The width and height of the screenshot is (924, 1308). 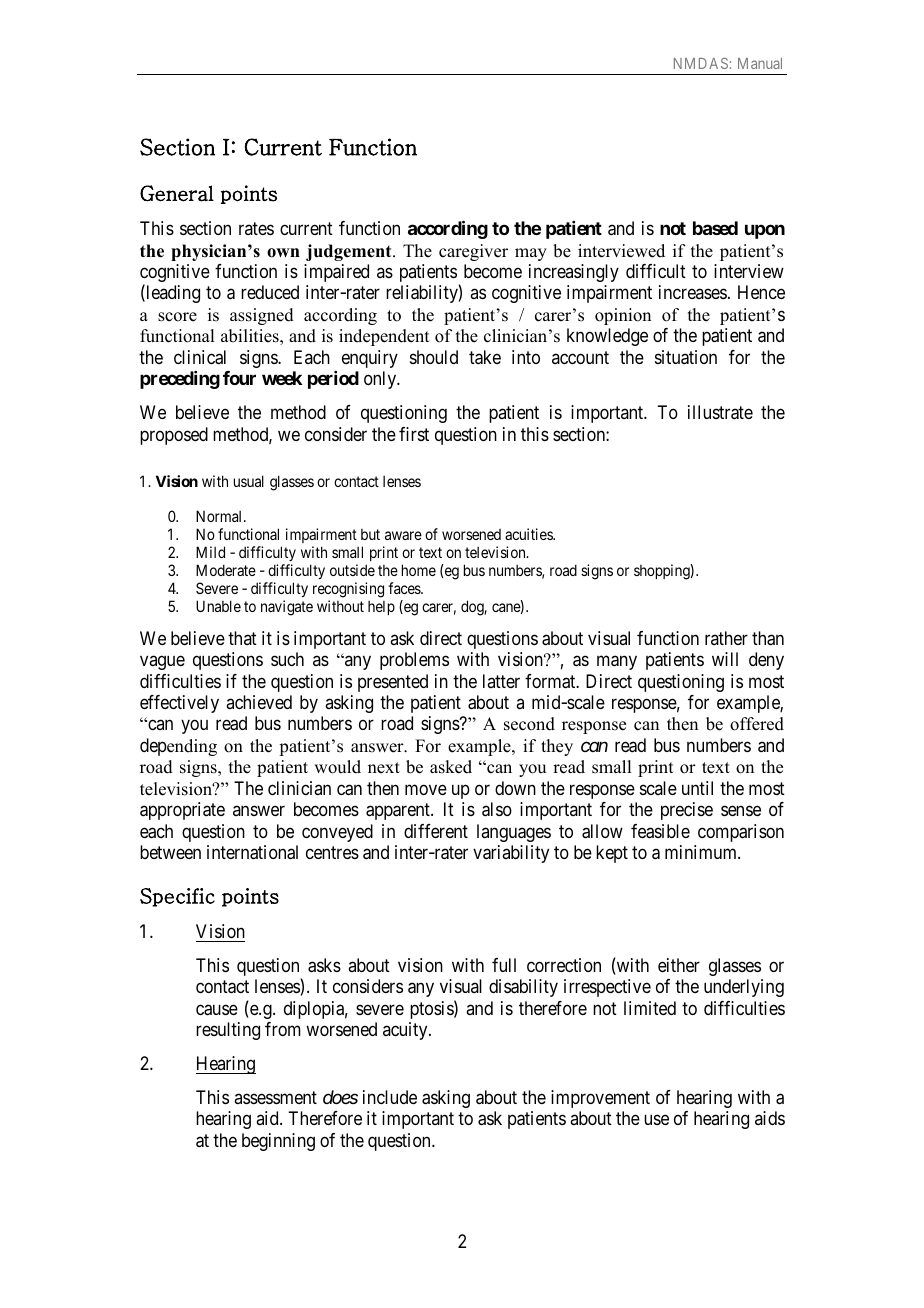 I want to click on include, so click(x=390, y=1097).
